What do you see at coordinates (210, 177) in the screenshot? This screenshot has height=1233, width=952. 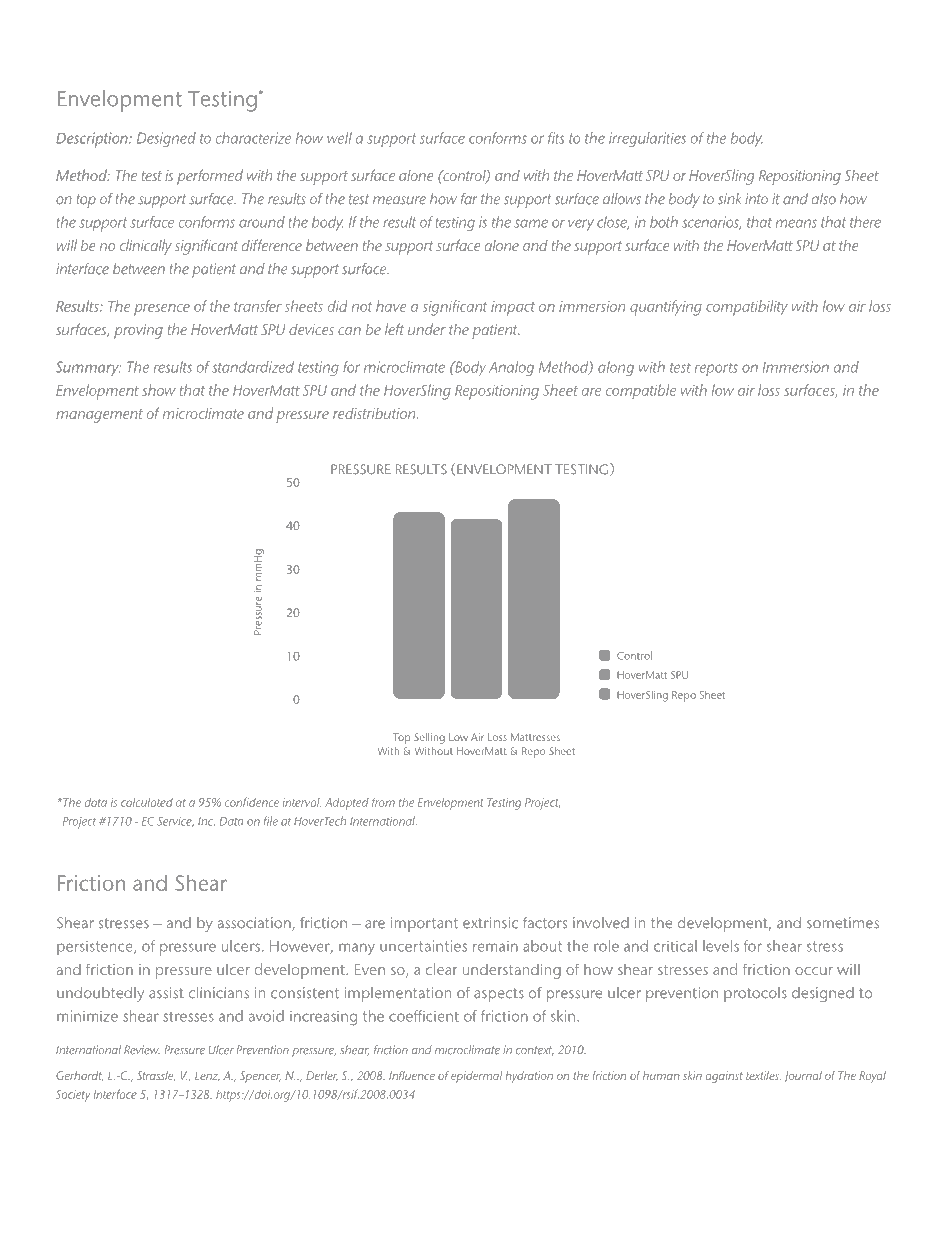 I see `performed` at bounding box center [210, 177].
